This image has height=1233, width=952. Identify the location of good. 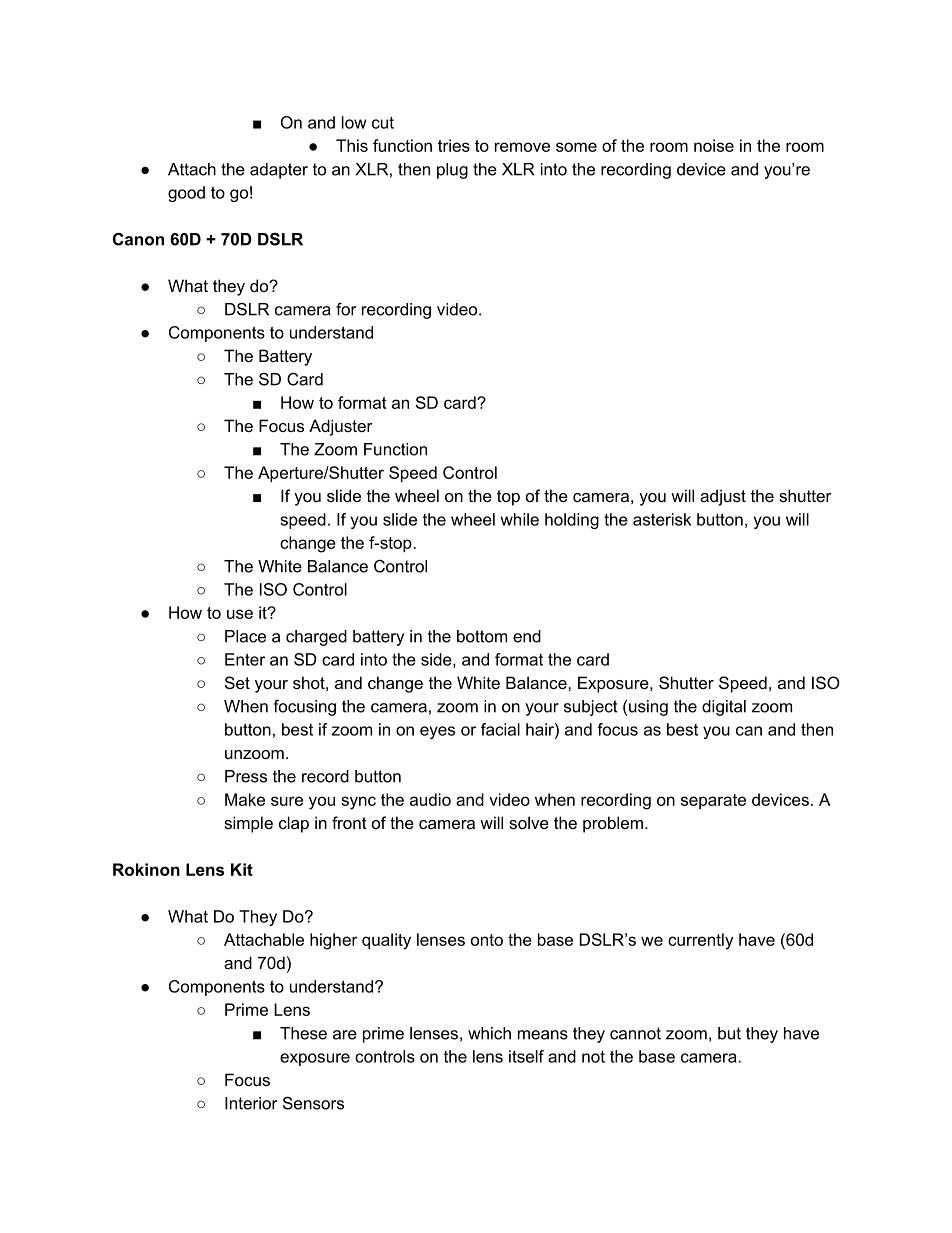
(186, 194).
